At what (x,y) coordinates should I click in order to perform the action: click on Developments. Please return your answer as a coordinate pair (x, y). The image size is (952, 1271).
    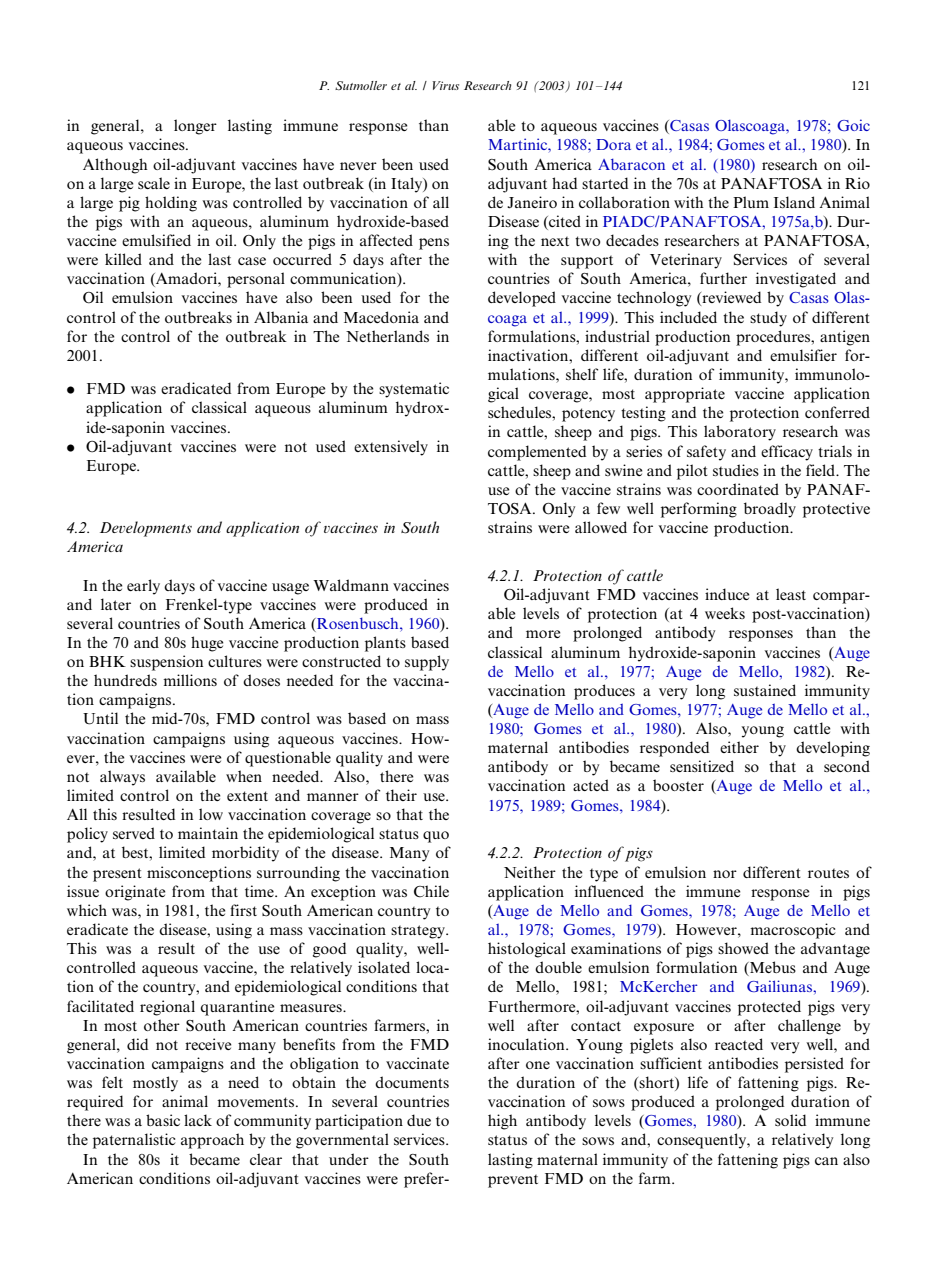
    Looking at the image, I should click on (146, 529).
